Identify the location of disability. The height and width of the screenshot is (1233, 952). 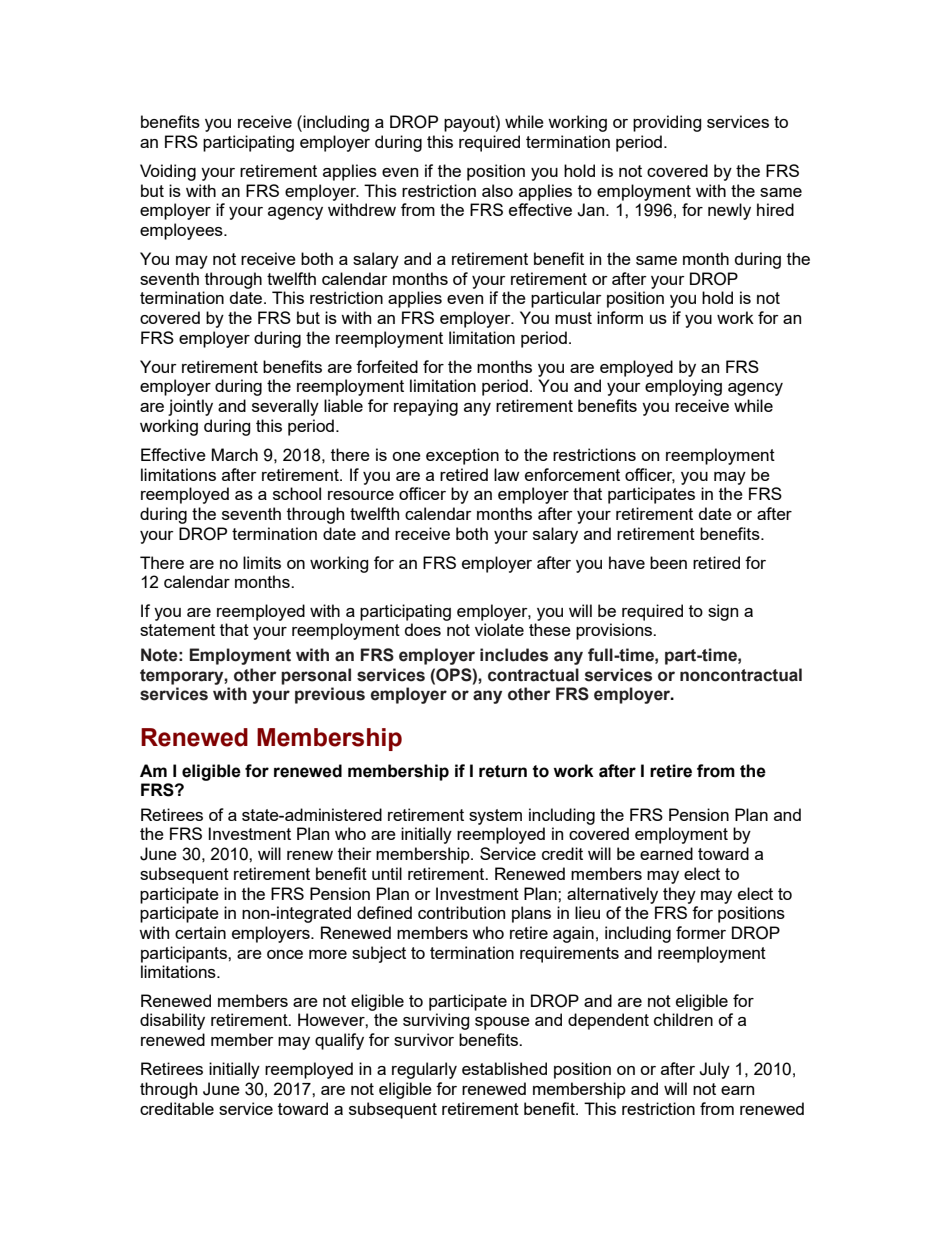
(172, 1021).
